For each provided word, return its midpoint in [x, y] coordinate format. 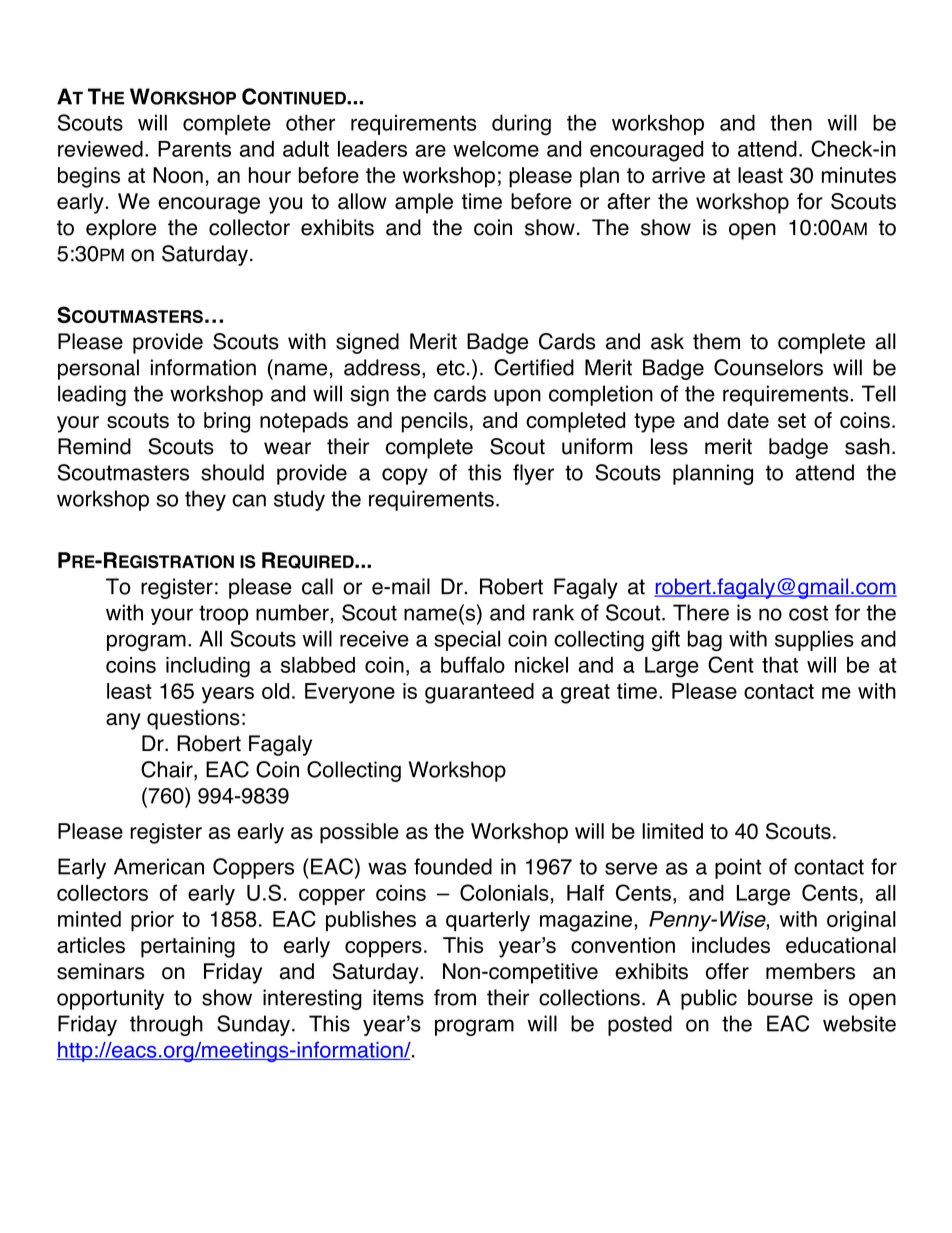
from [455, 997]
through [166, 1025]
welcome [496, 149]
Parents [194, 149]
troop [223, 615]
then [791, 122]
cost [808, 613]
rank [553, 612]
